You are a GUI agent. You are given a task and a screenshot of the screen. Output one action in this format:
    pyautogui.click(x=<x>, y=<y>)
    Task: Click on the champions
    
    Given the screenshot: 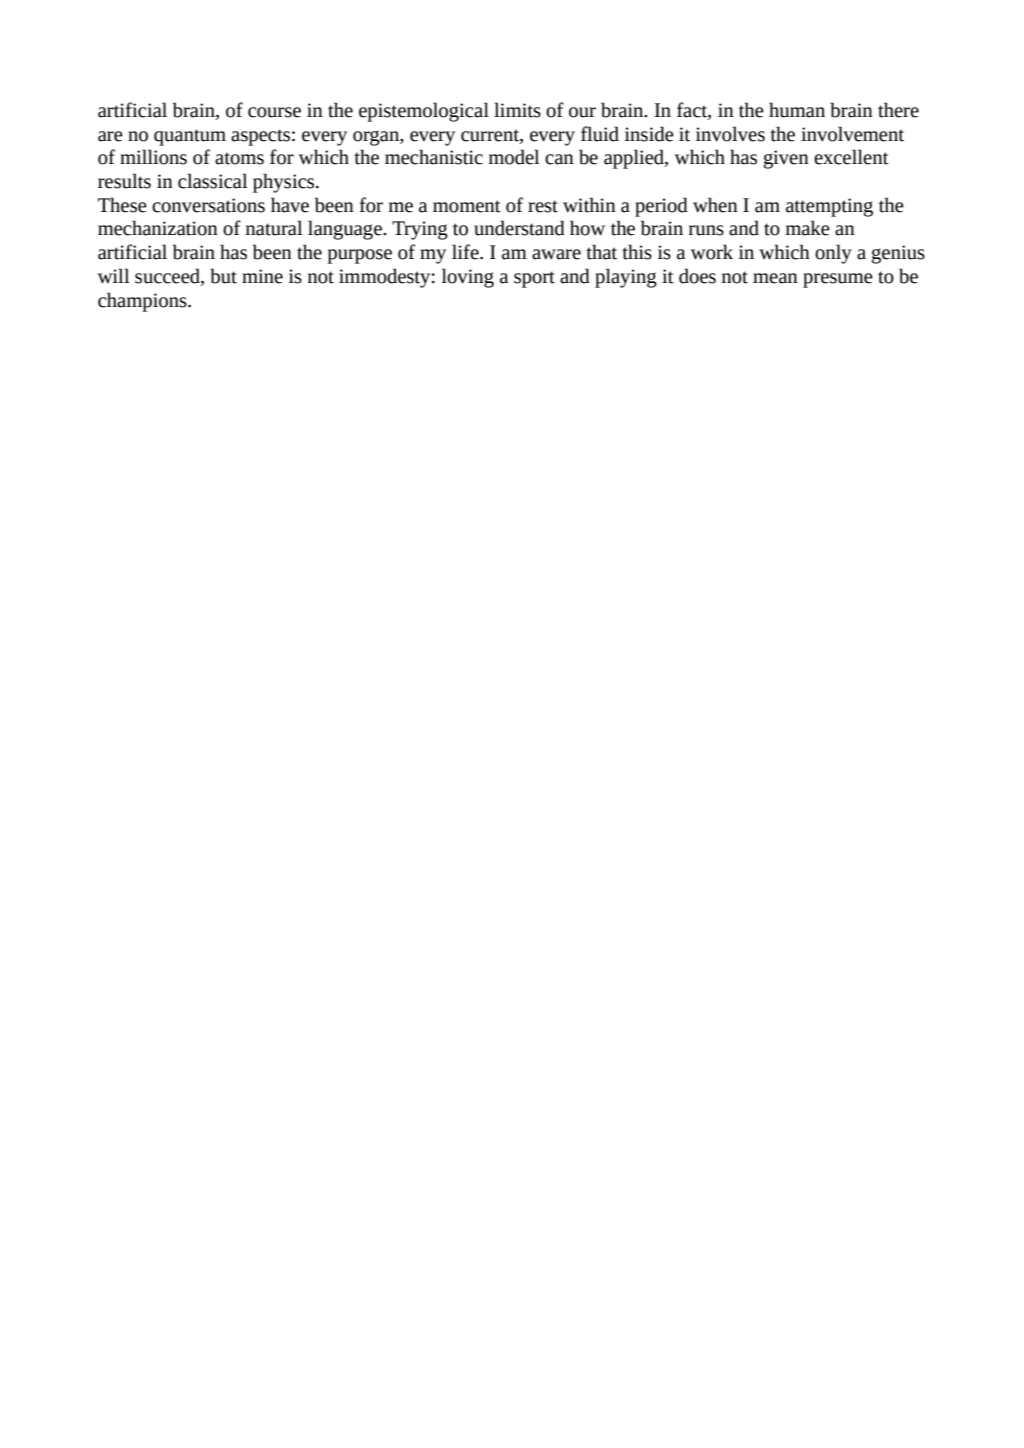 What is the action you would take?
    pyautogui.click(x=143, y=302)
